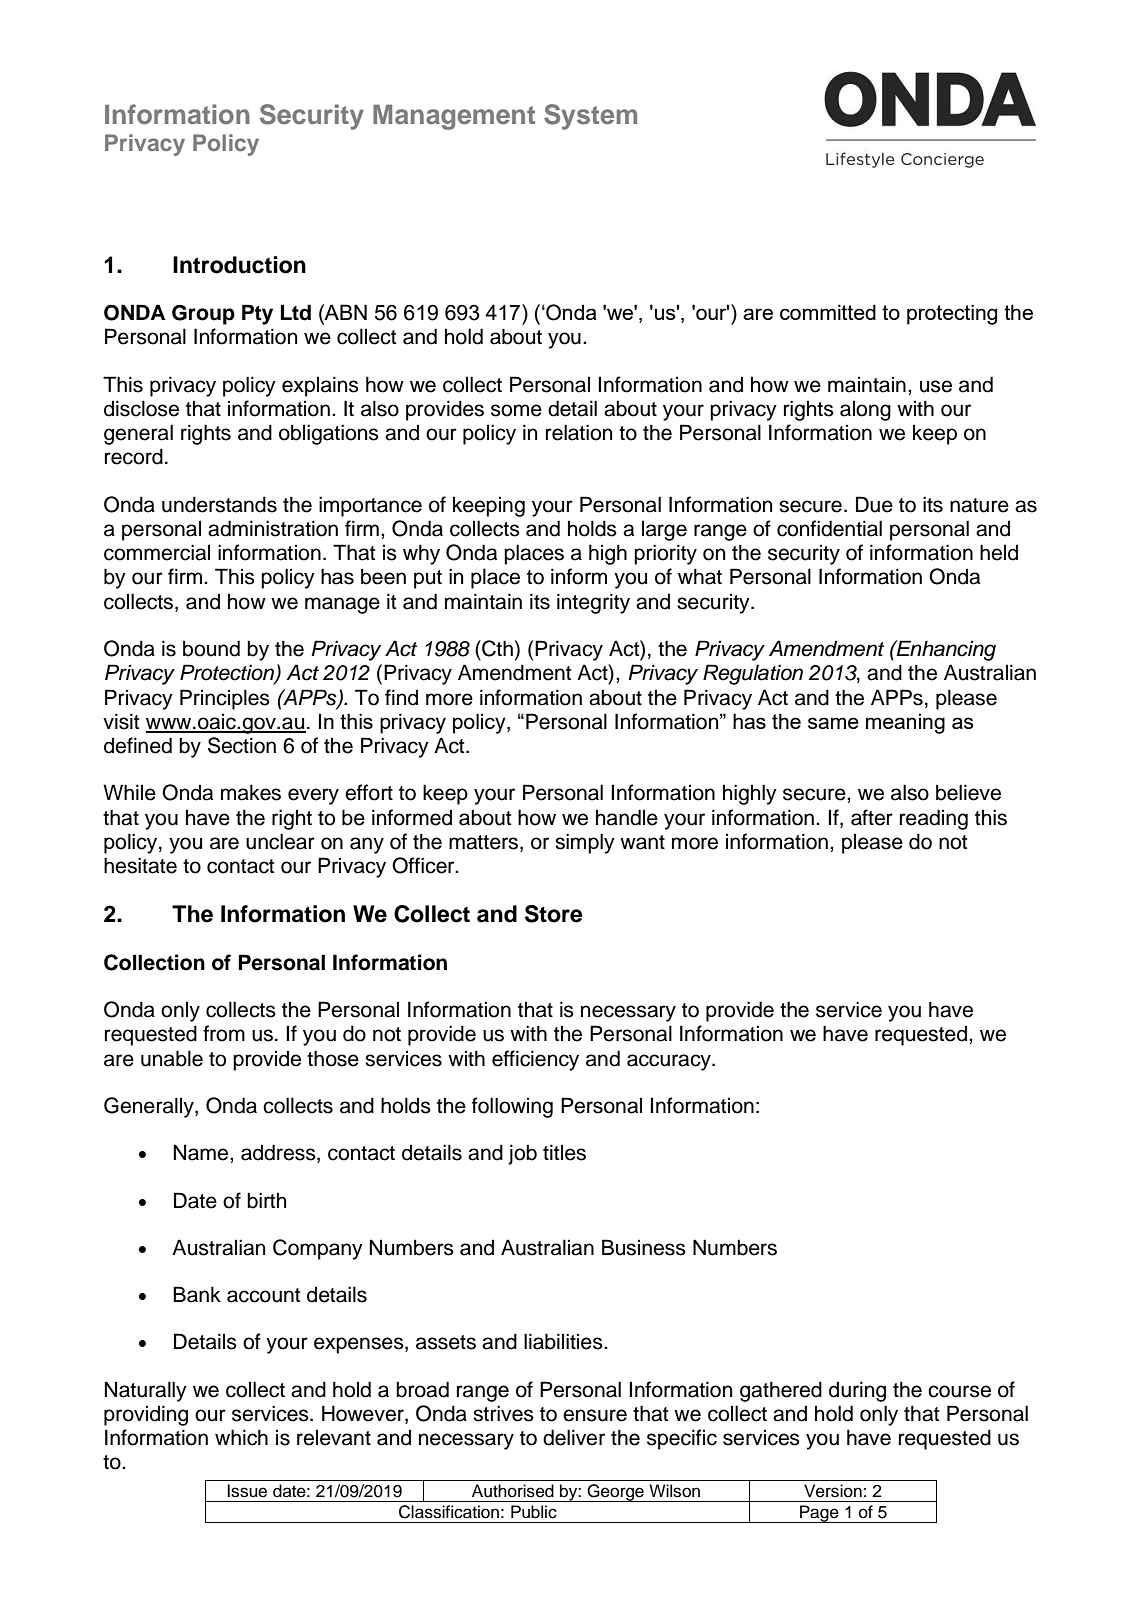 Image resolution: width=1141 pixels, height=1615 pixels. What do you see at coordinates (239, 265) in the document?
I see `Introduction` at bounding box center [239, 265].
